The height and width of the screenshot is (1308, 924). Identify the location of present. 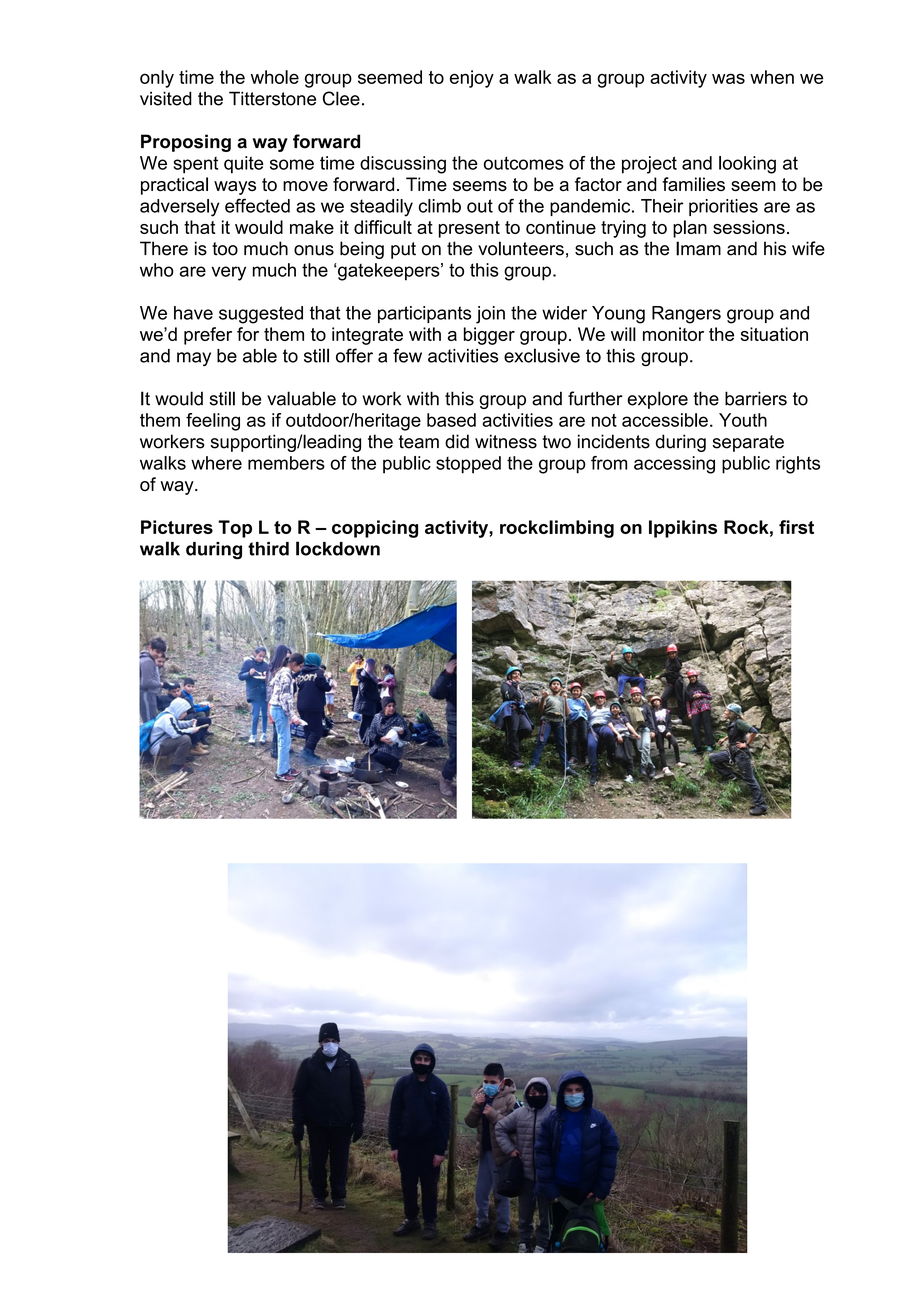
(469, 229).
